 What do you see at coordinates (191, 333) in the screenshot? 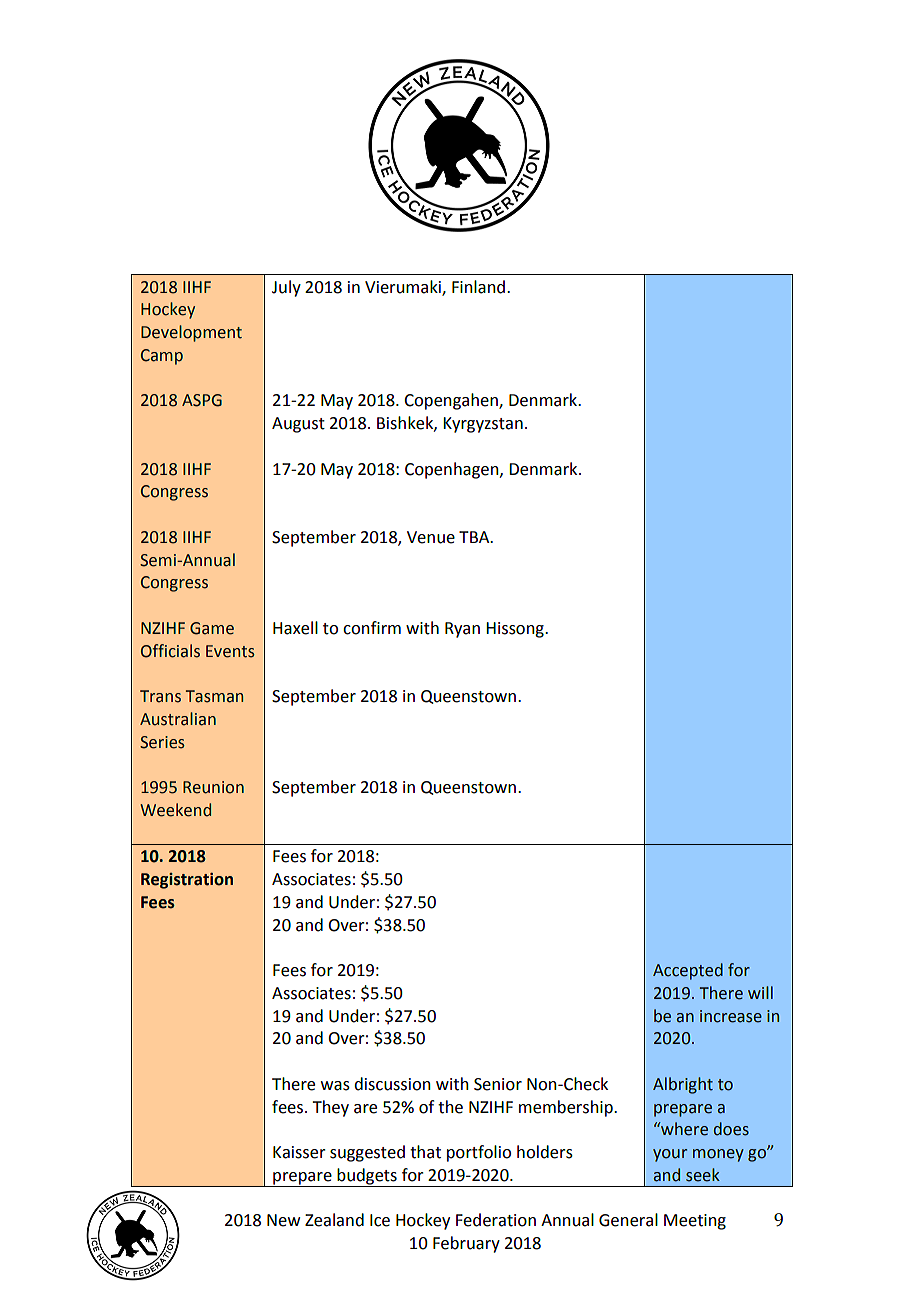
I see `Development` at bounding box center [191, 333].
